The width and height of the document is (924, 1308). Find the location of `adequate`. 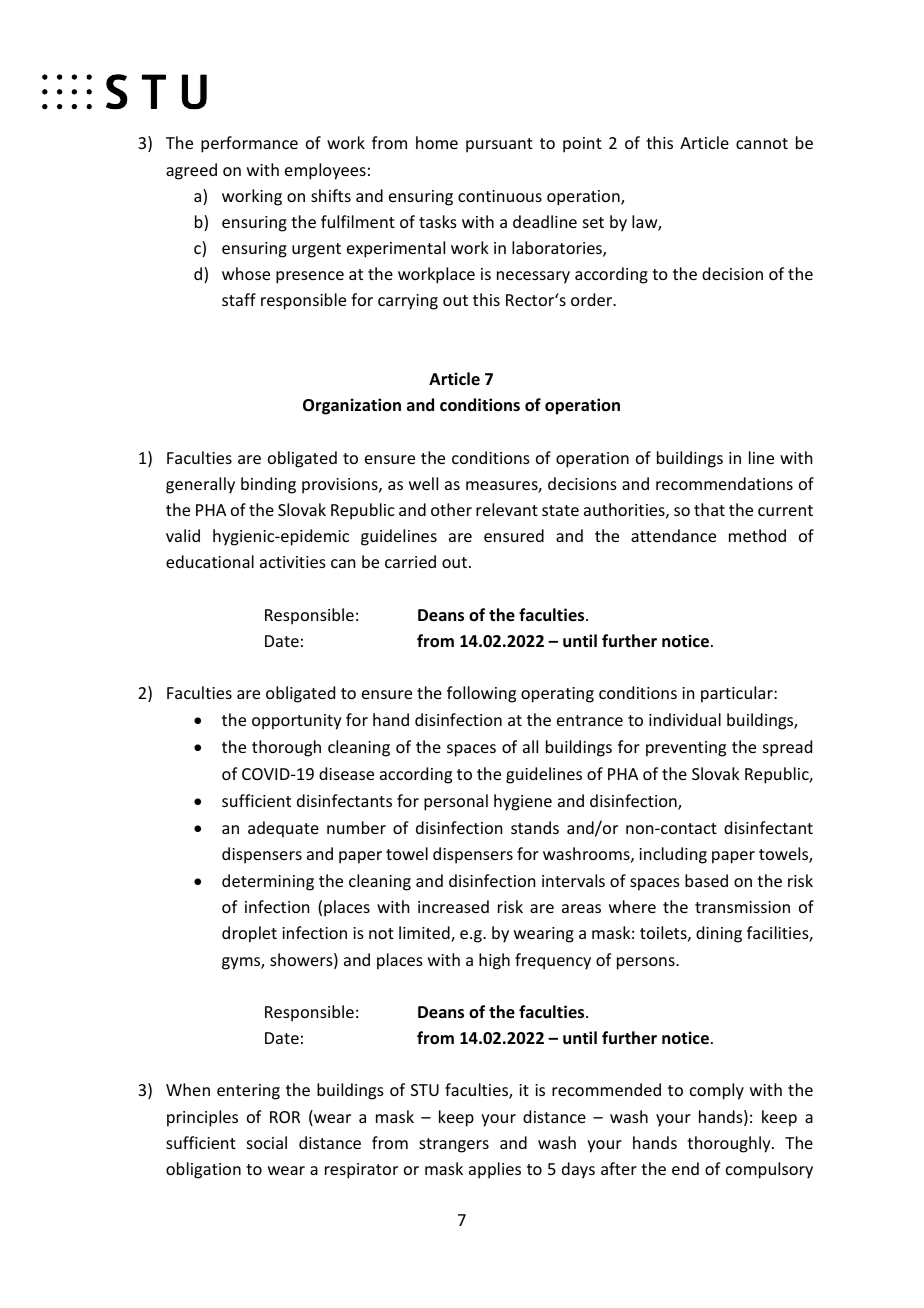

adequate is located at coordinates (283, 829).
